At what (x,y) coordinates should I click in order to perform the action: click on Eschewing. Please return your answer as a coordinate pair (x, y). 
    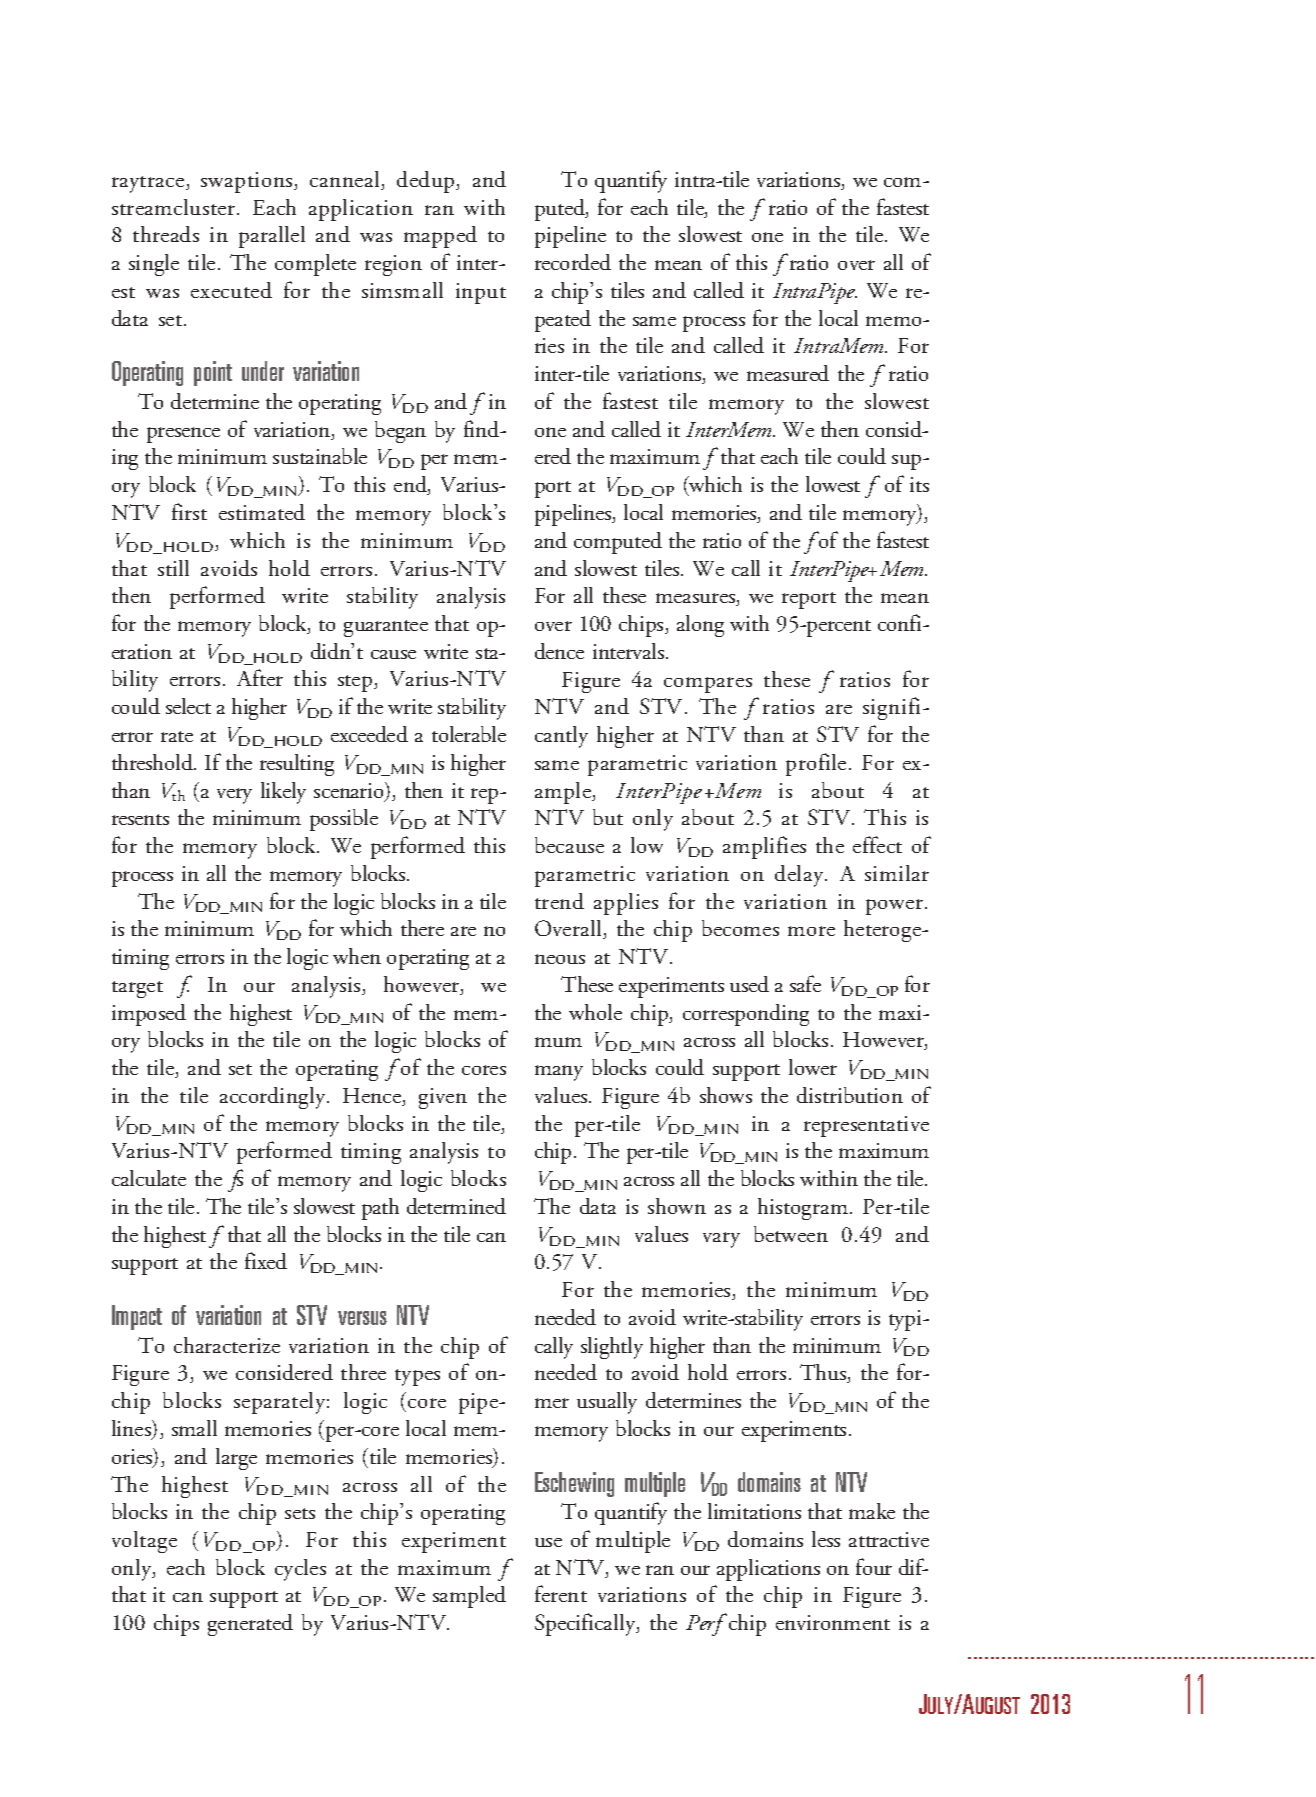
    Looking at the image, I should click on (574, 1484).
